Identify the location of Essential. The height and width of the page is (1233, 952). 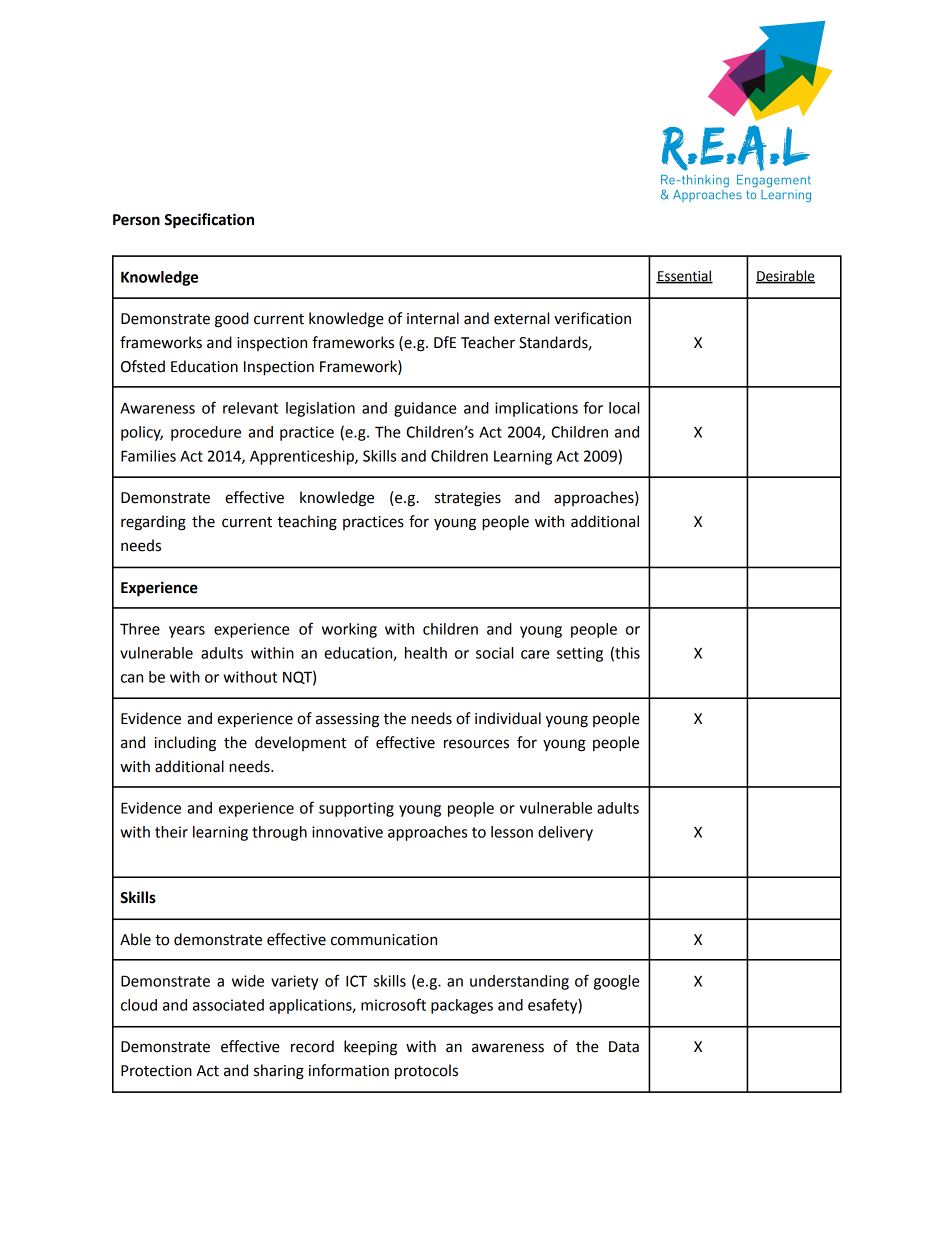
(684, 276).
